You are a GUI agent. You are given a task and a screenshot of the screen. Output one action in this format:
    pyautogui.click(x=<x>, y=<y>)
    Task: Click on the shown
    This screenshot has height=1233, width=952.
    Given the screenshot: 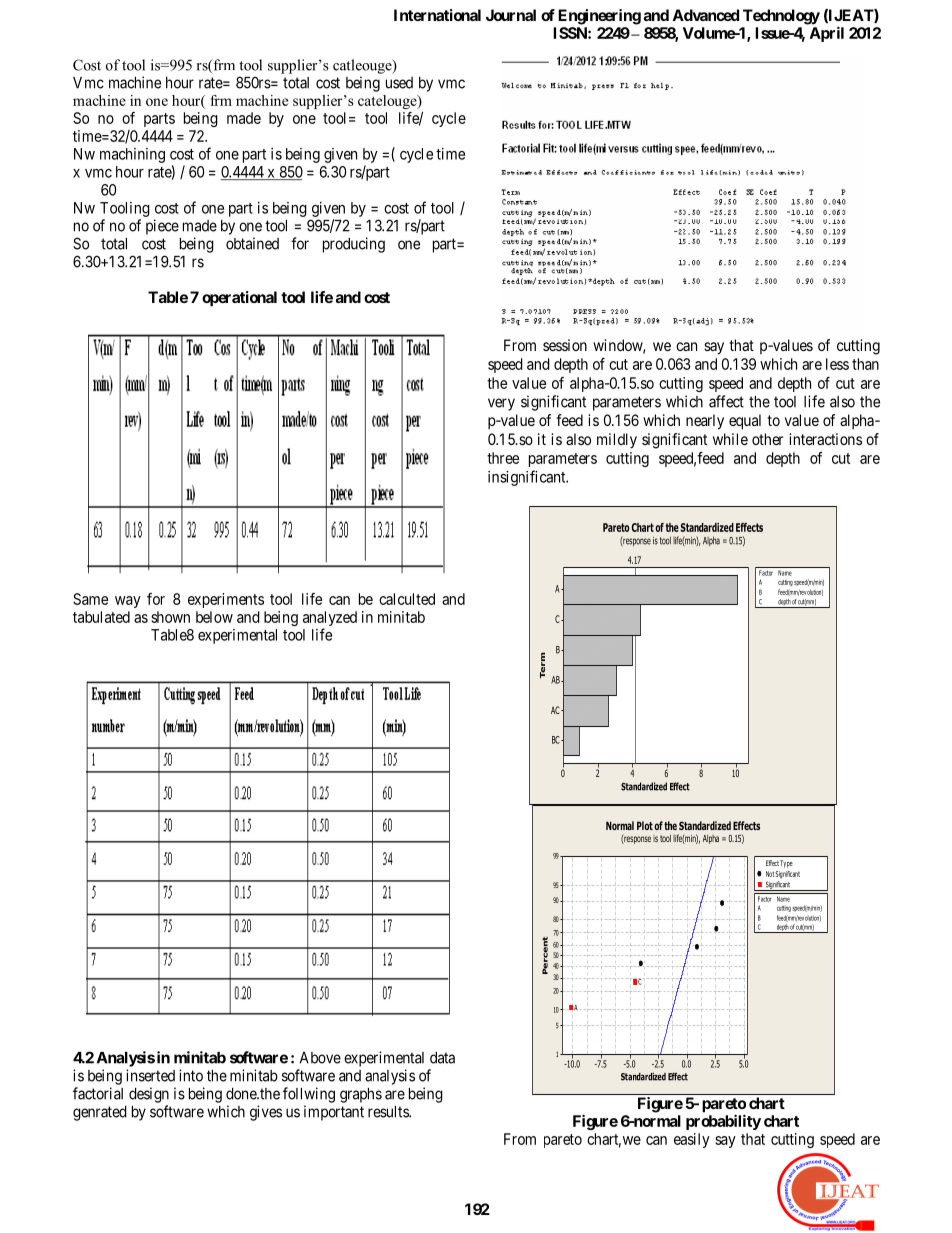 What is the action you would take?
    pyautogui.click(x=170, y=617)
